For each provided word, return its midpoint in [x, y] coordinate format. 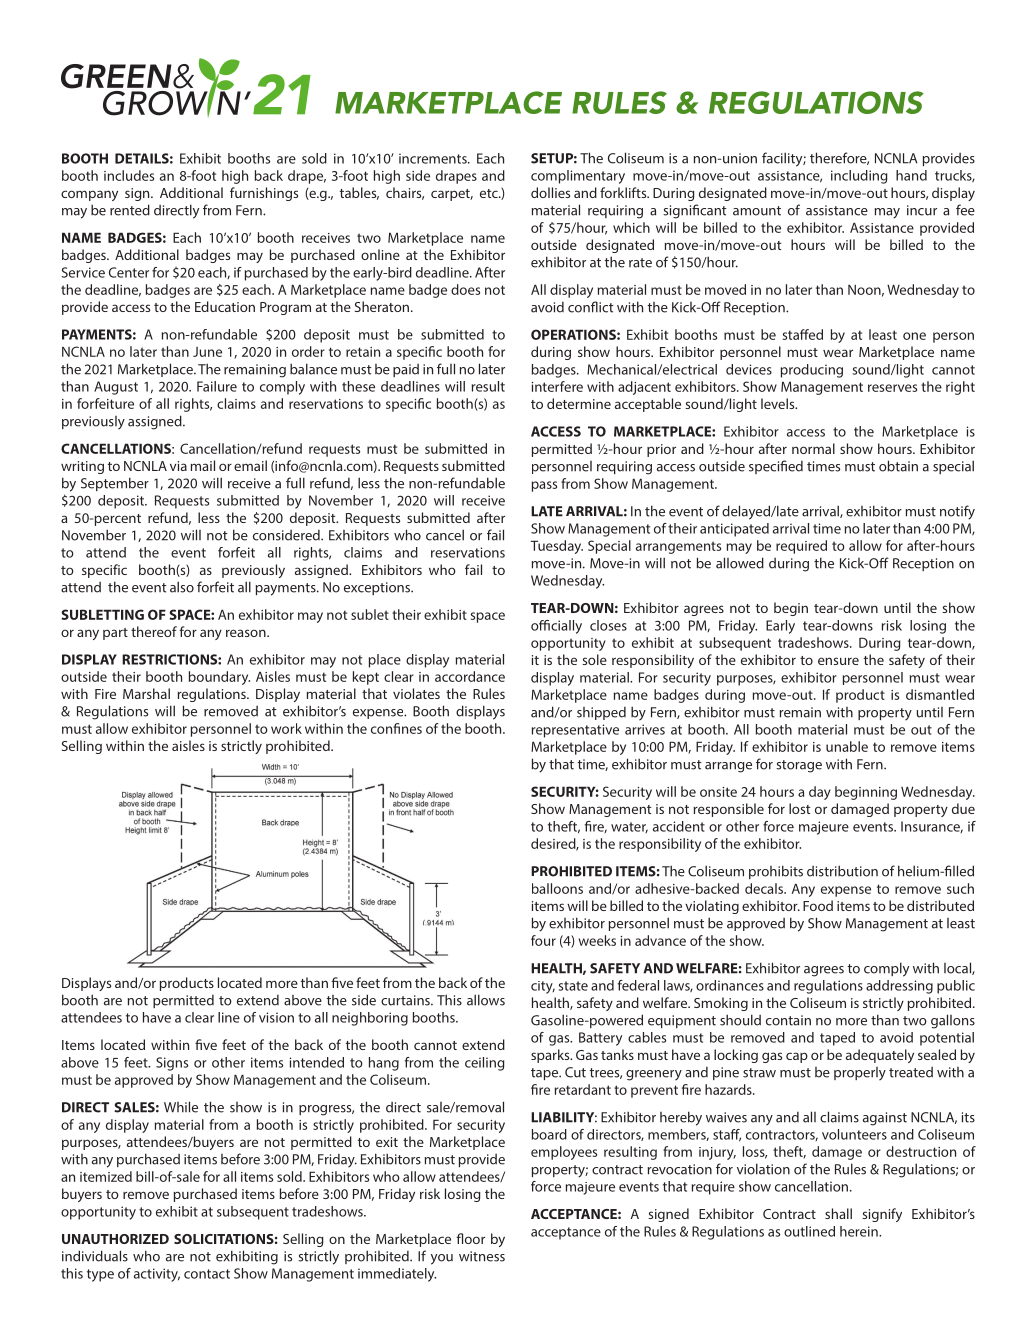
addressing [899, 987]
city [543, 987]
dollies [550, 192]
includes [129, 175]
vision [276, 1017]
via [178, 466]
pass [544, 486]
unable [847, 746]
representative [575, 731]
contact [207, 1274]
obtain [898, 466]
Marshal [146, 693]
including [859, 177]
